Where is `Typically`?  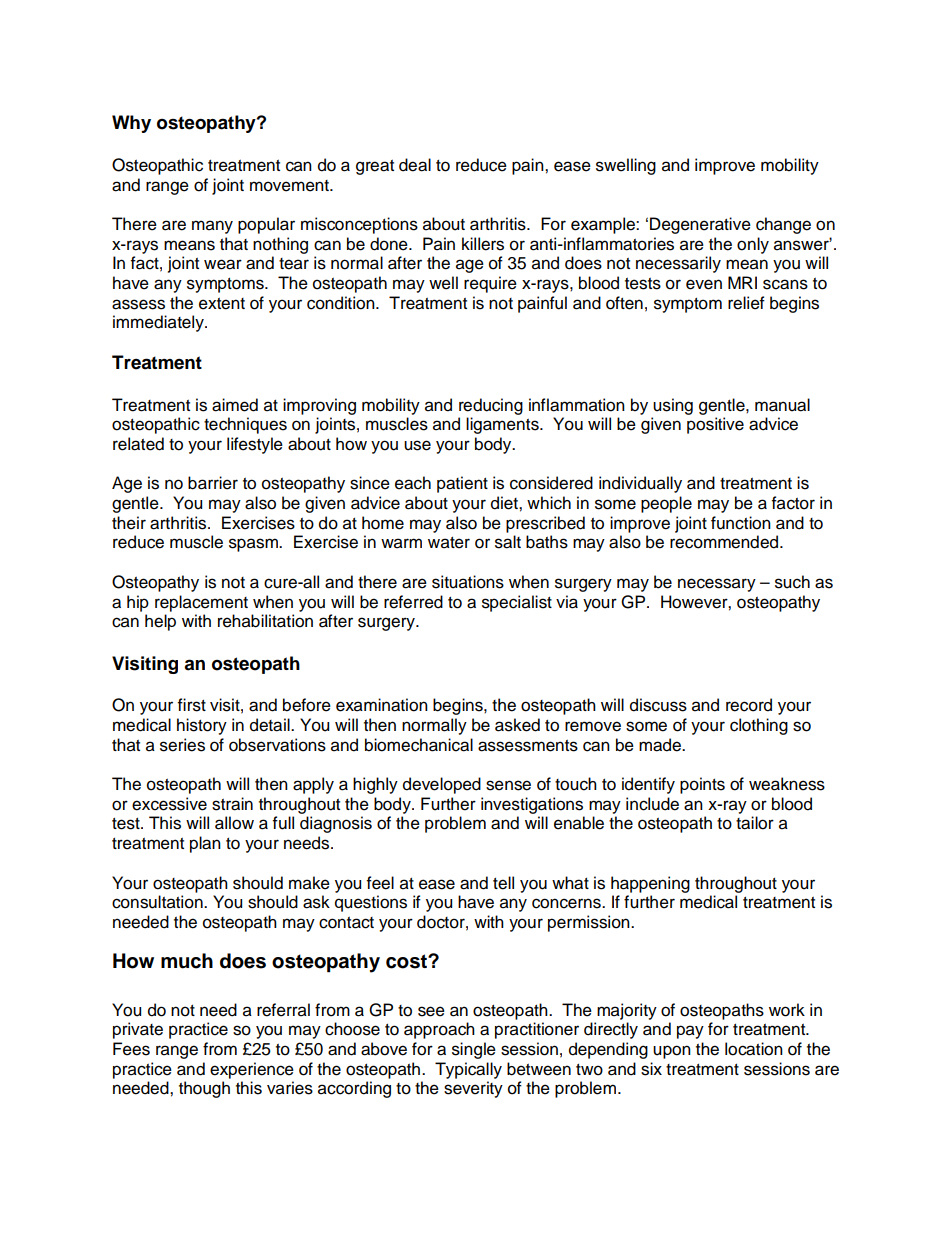 Typically is located at coordinates (468, 1070).
